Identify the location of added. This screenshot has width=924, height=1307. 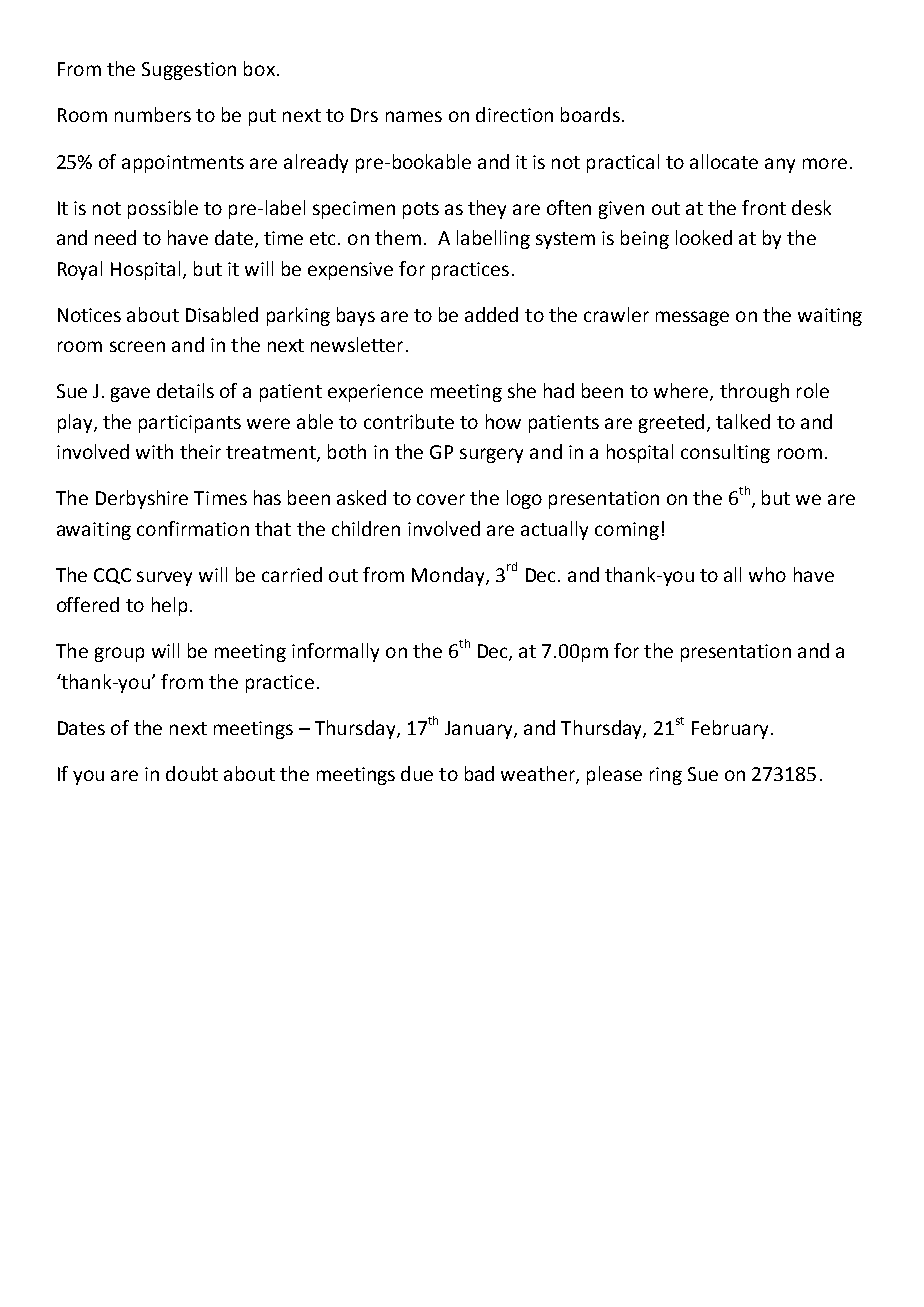
(491, 314).
